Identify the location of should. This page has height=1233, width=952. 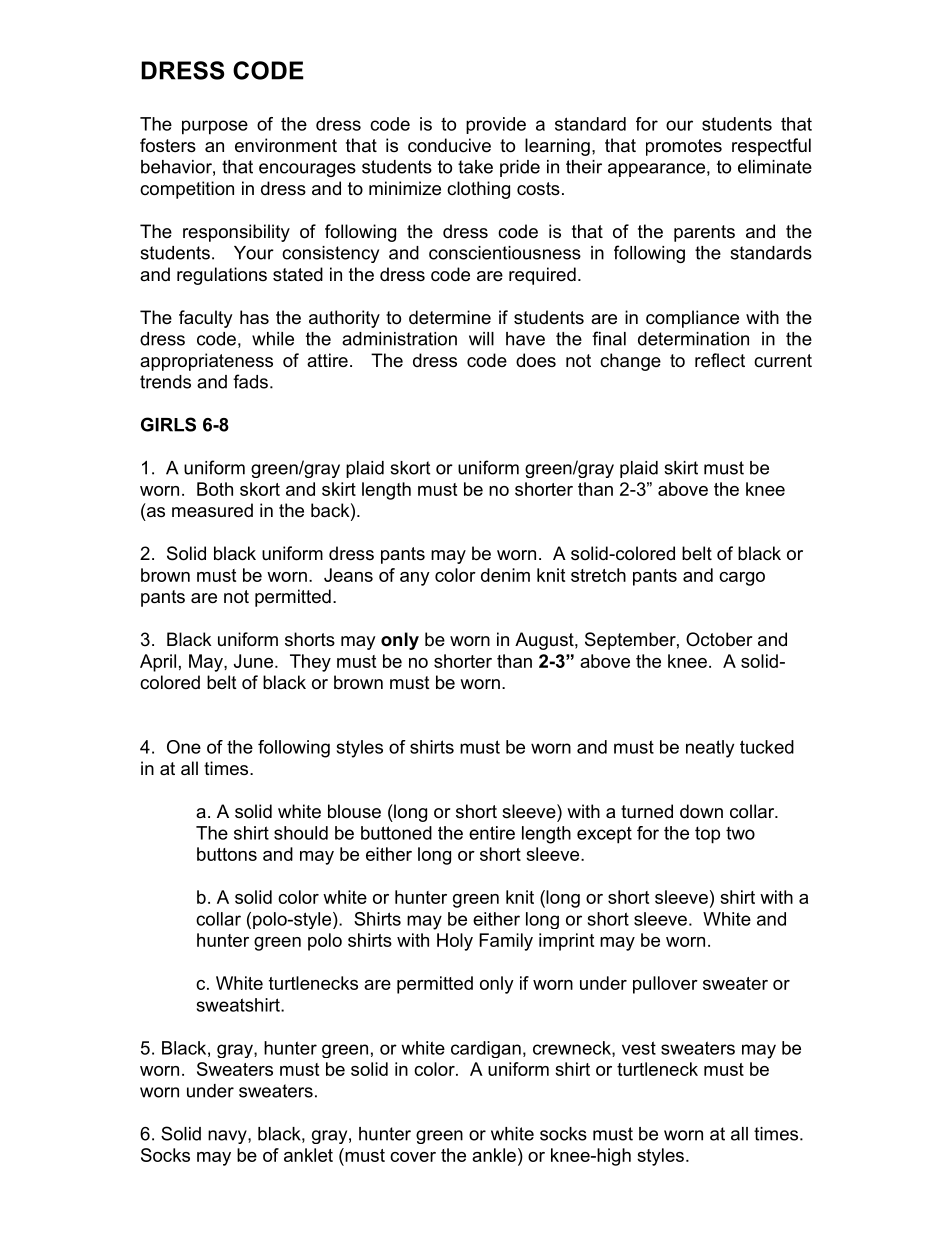
(301, 833).
